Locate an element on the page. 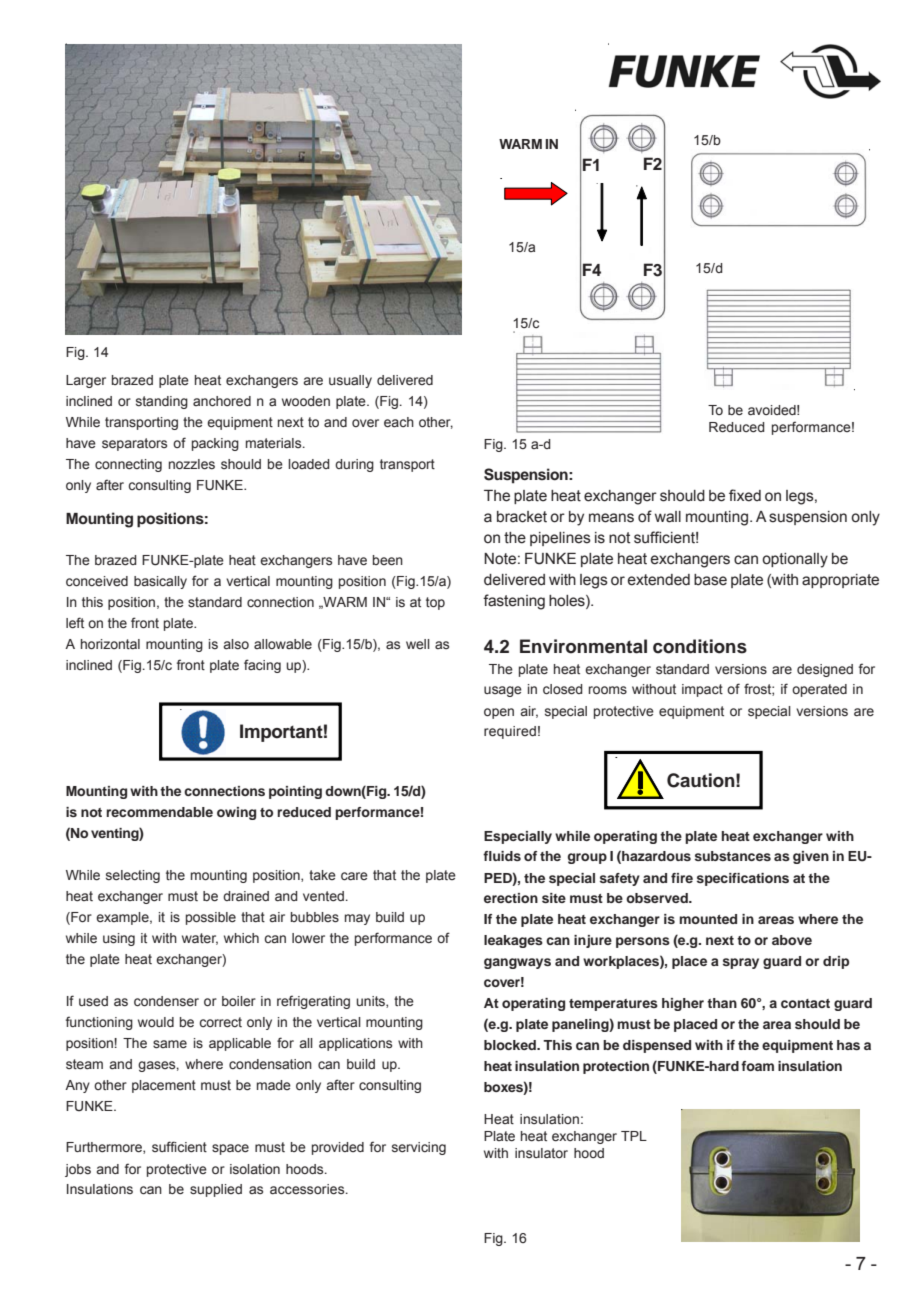  optionally is located at coordinates (795, 560).
